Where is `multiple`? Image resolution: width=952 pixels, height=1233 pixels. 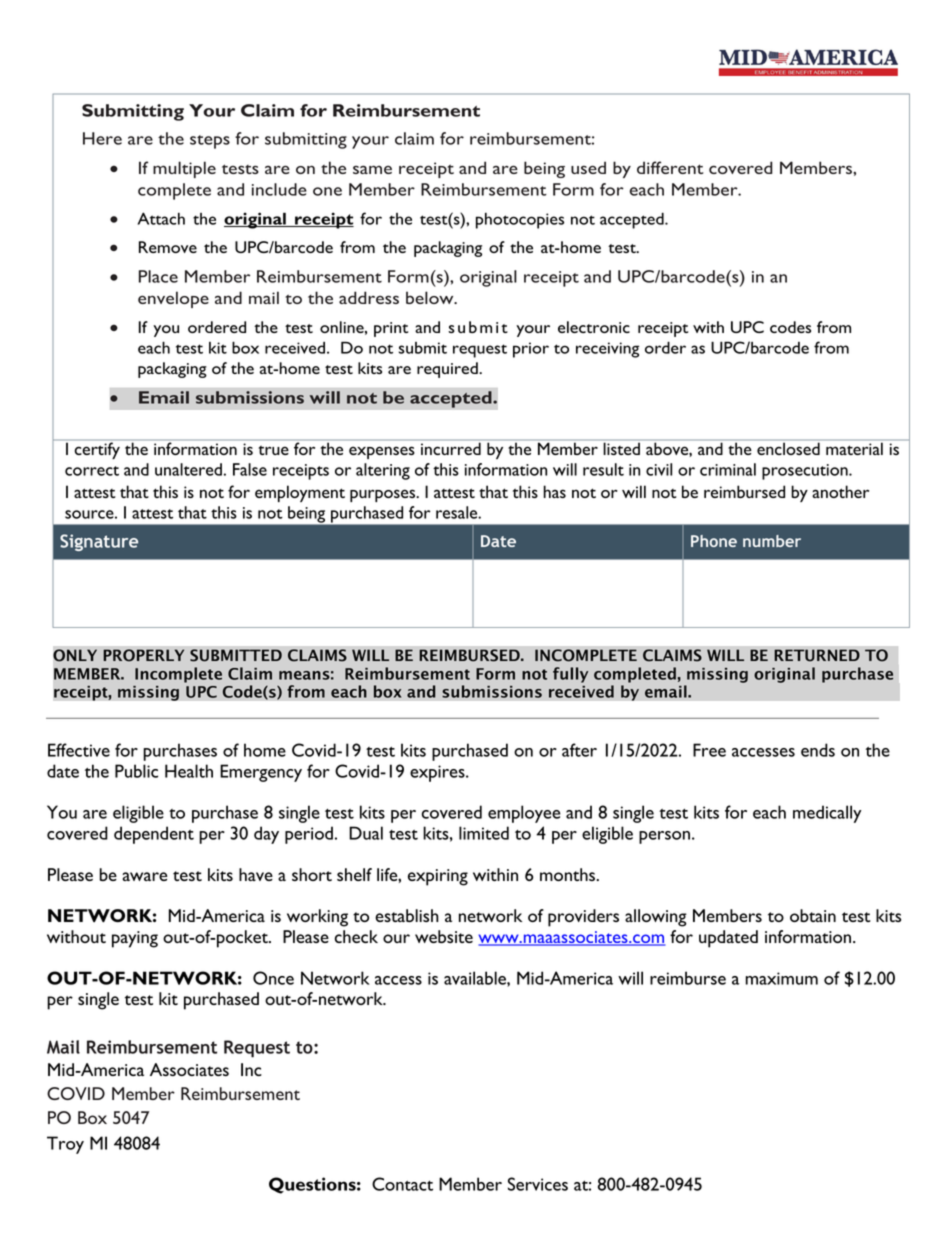
multiple is located at coordinates (184, 169).
